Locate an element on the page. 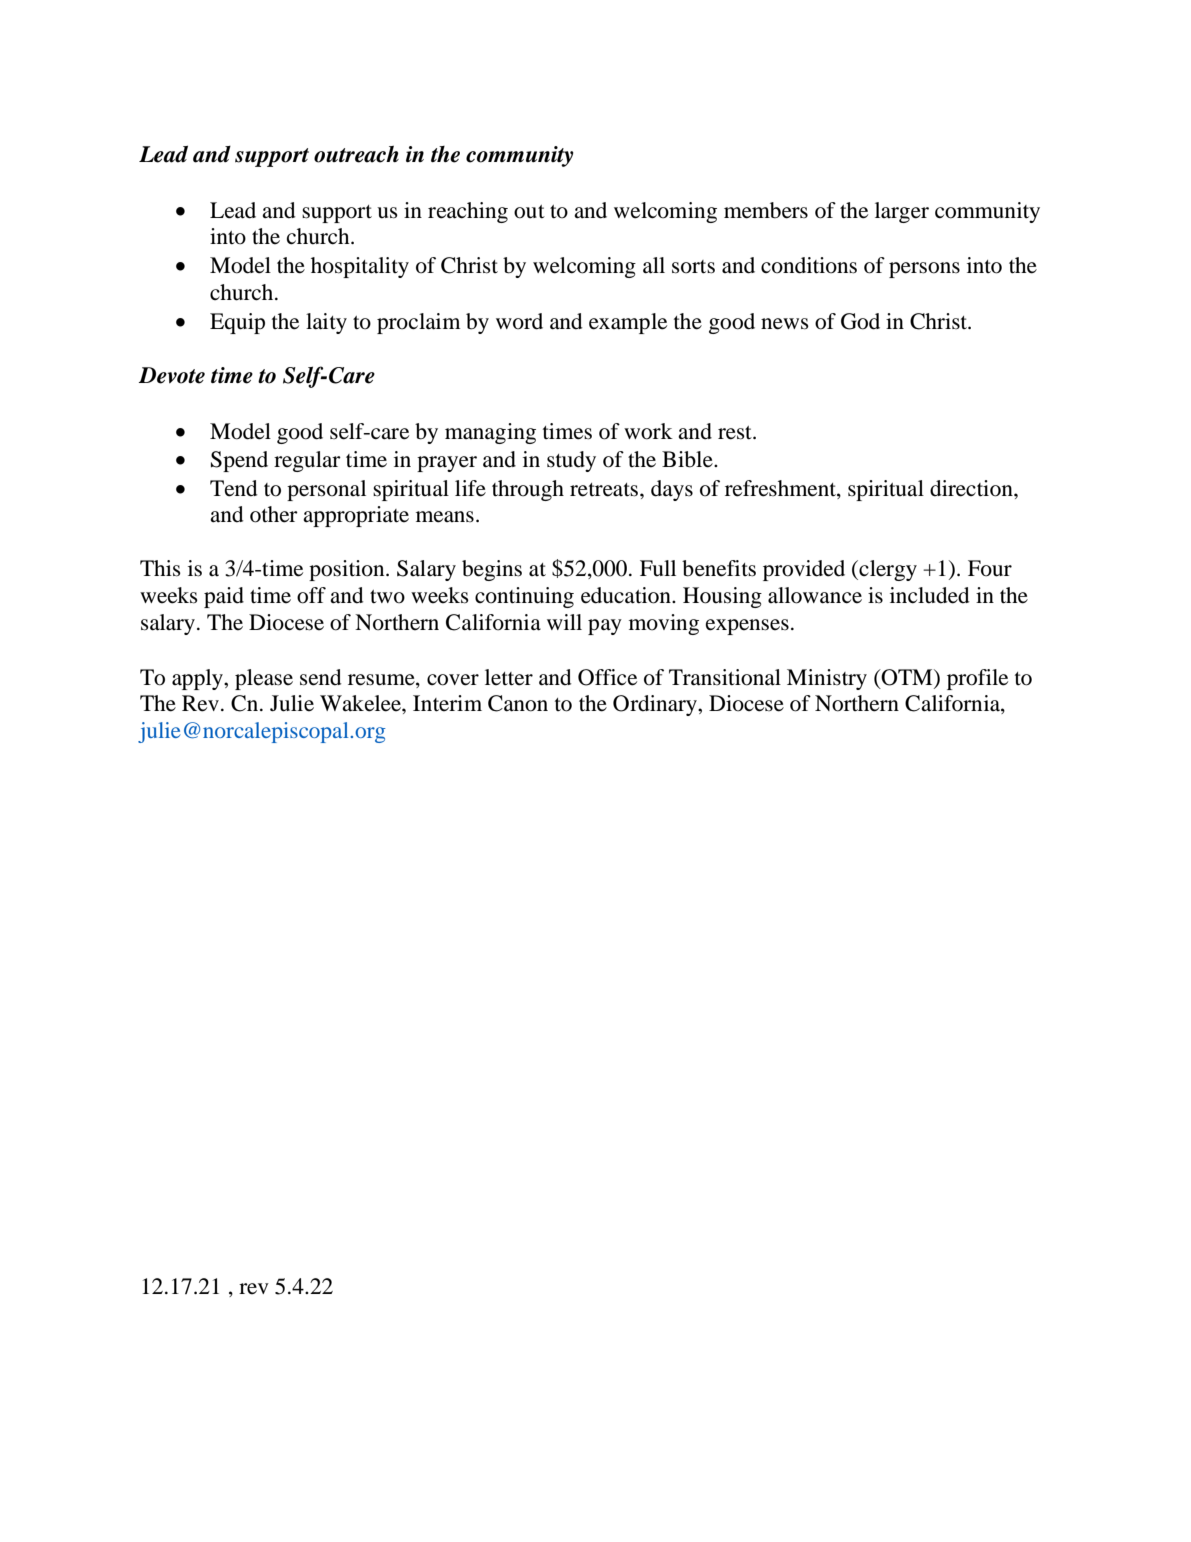  Office is located at coordinates (607, 677).
